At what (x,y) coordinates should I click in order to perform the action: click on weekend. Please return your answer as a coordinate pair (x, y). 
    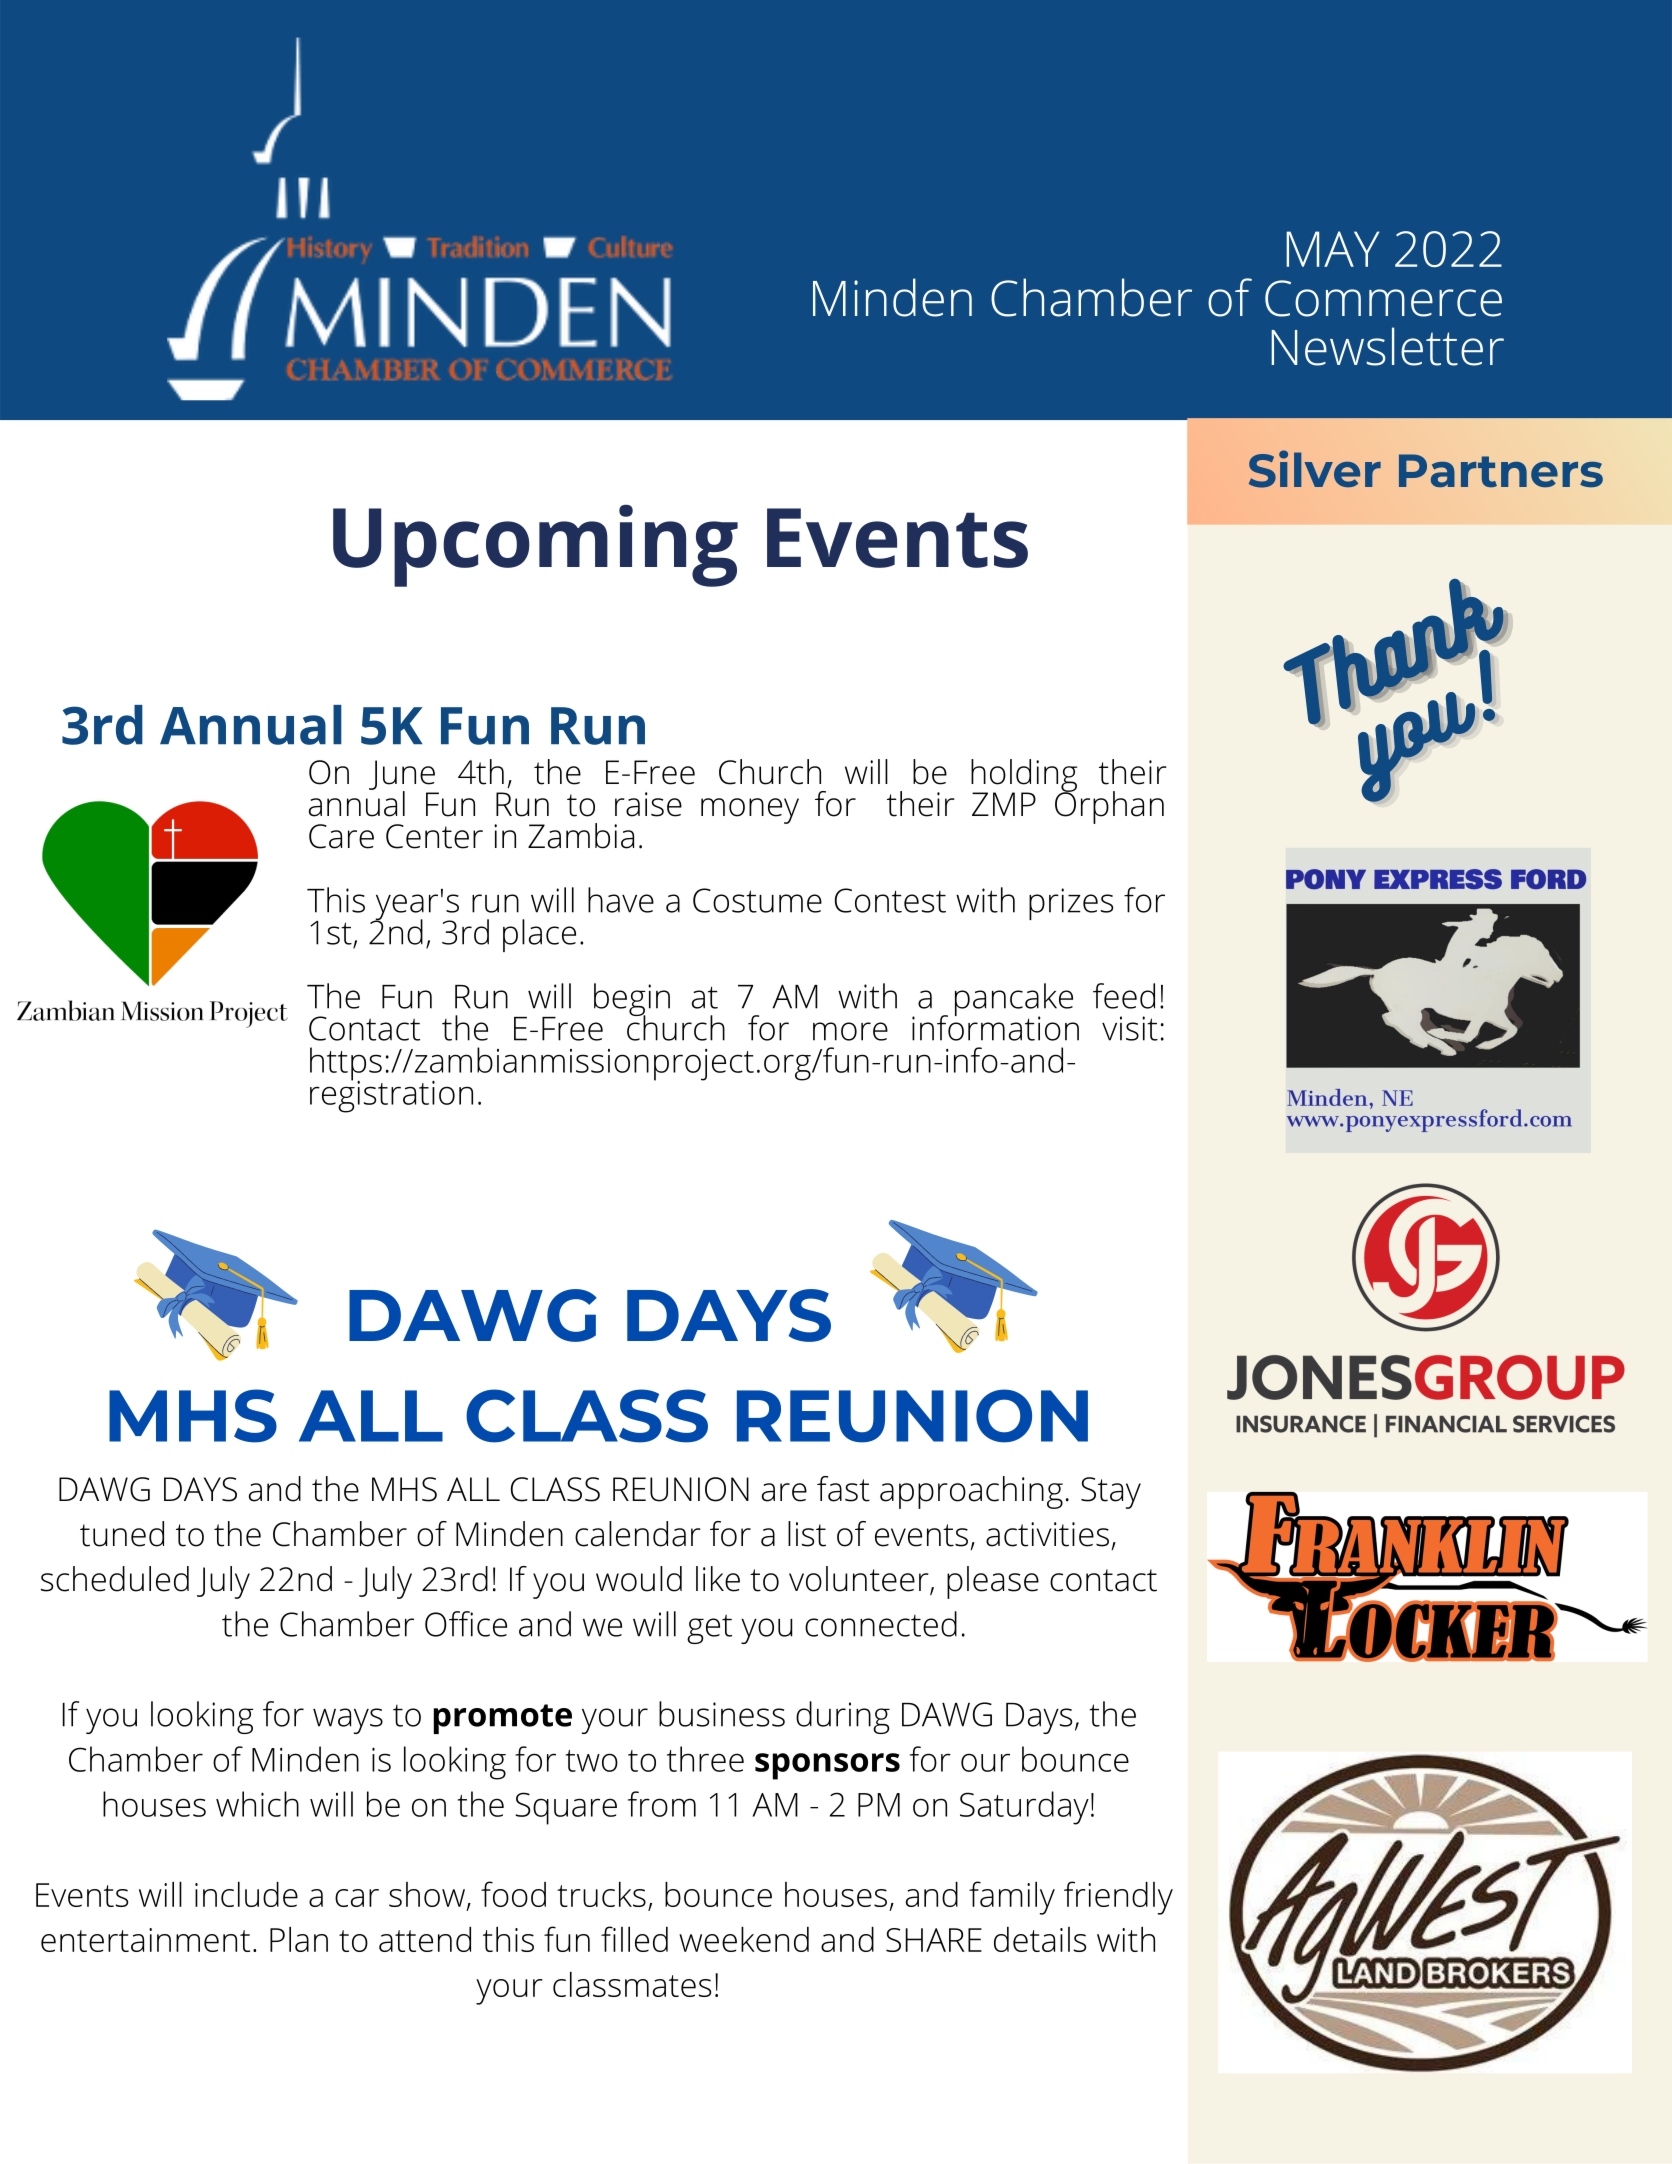
    Looking at the image, I should click on (744, 1939).
